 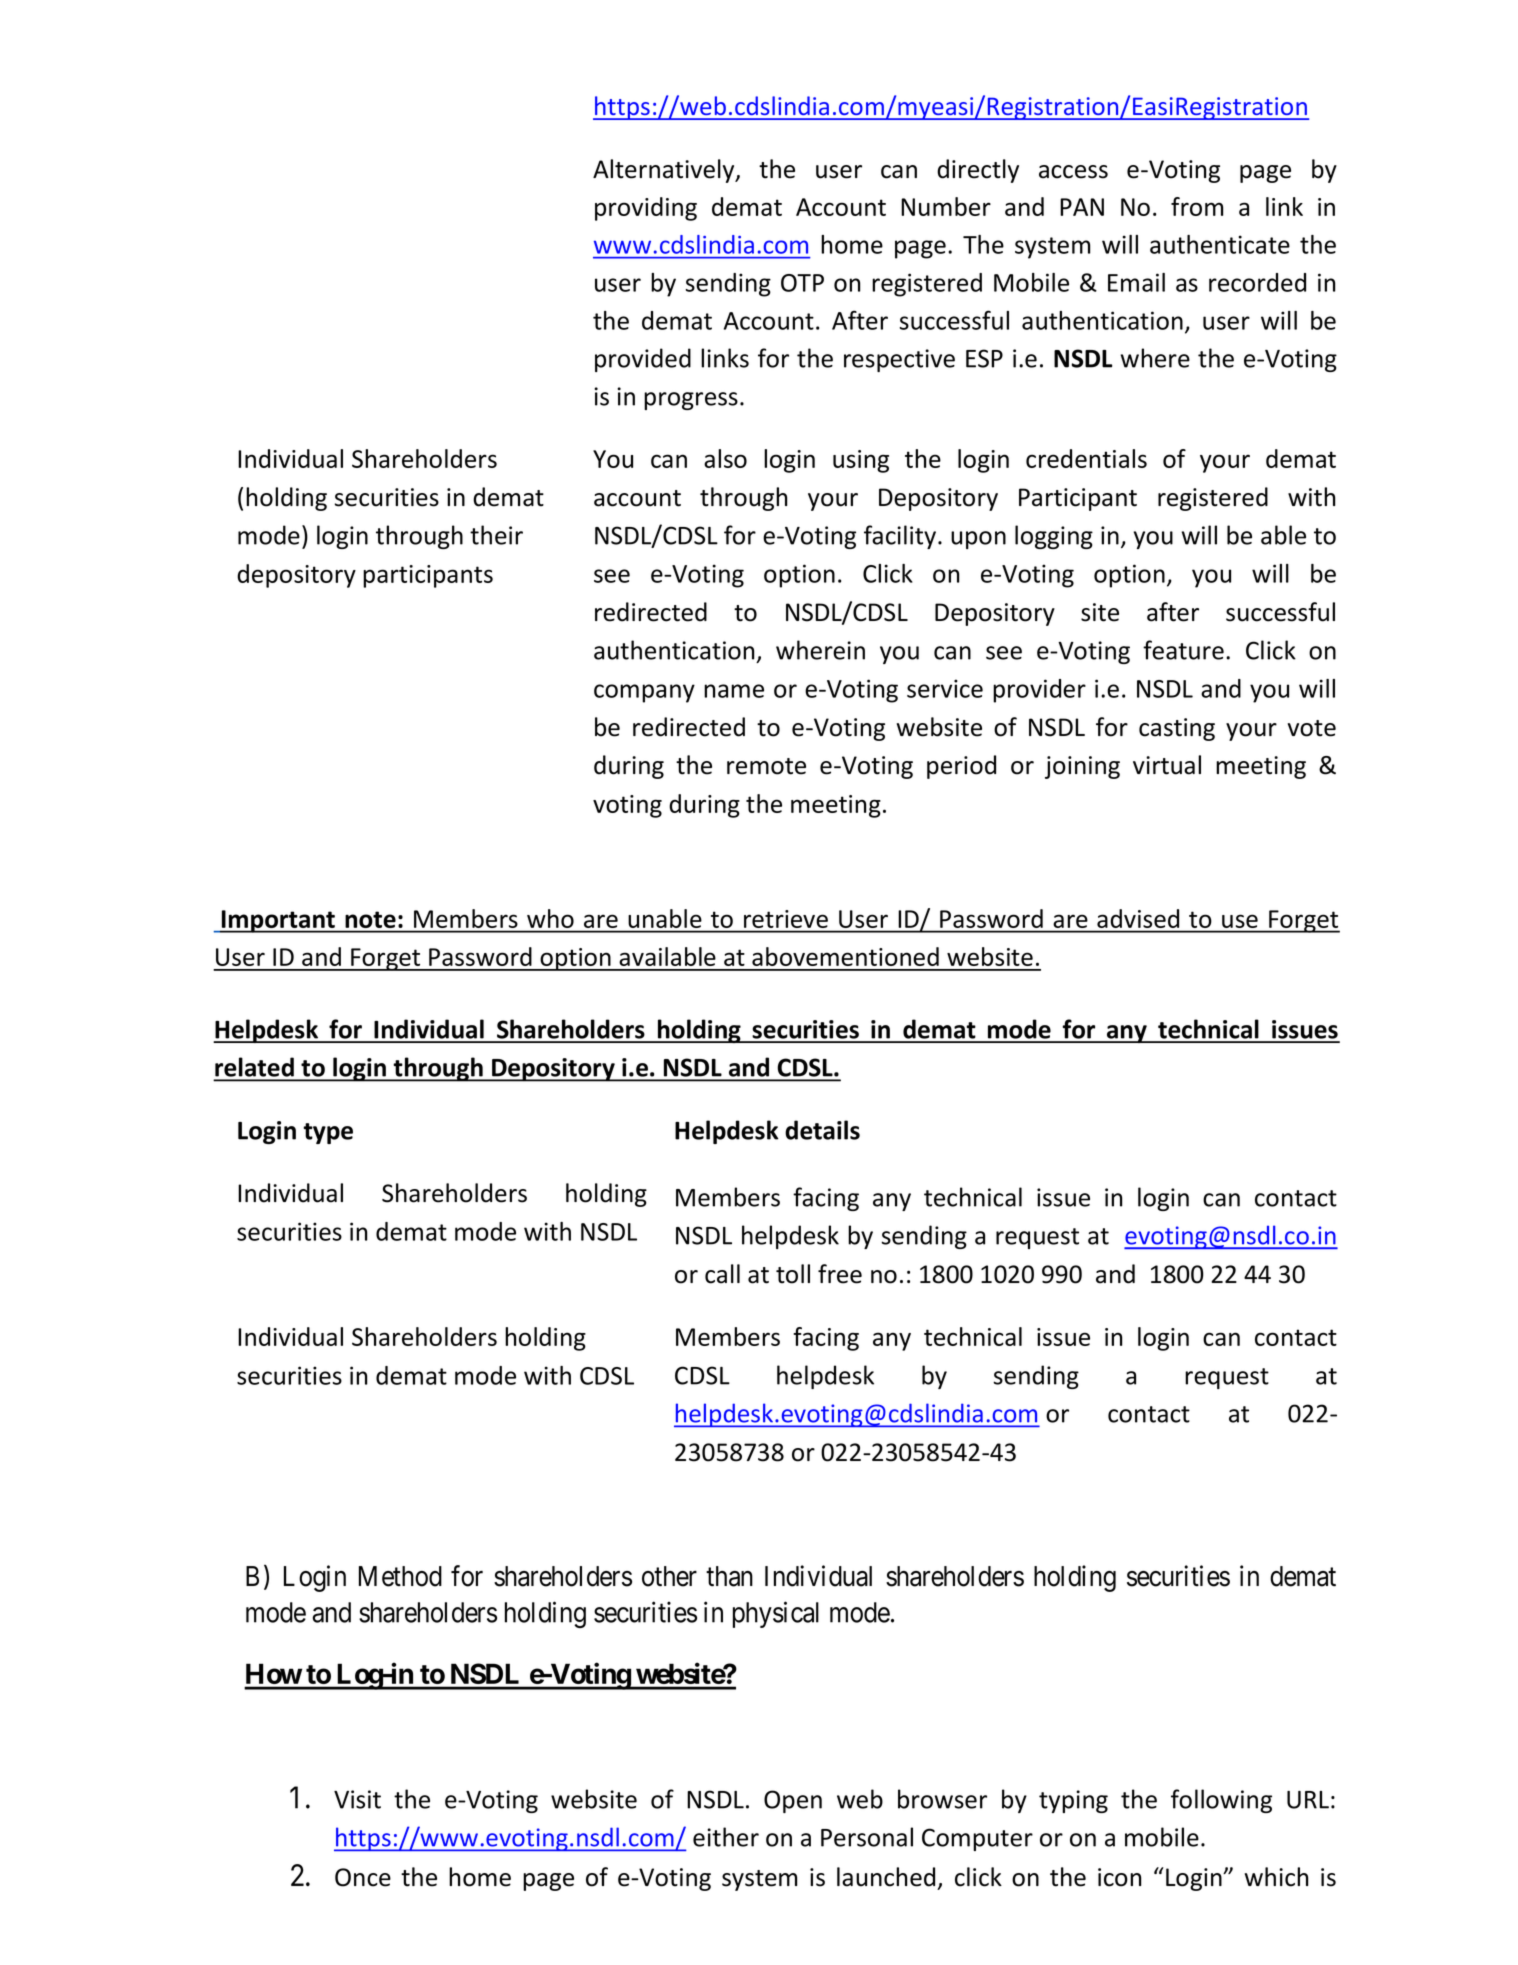 What do you see at coordinates (646, 209) in the page?
I see `providing` at bounding box center [646, 209].
